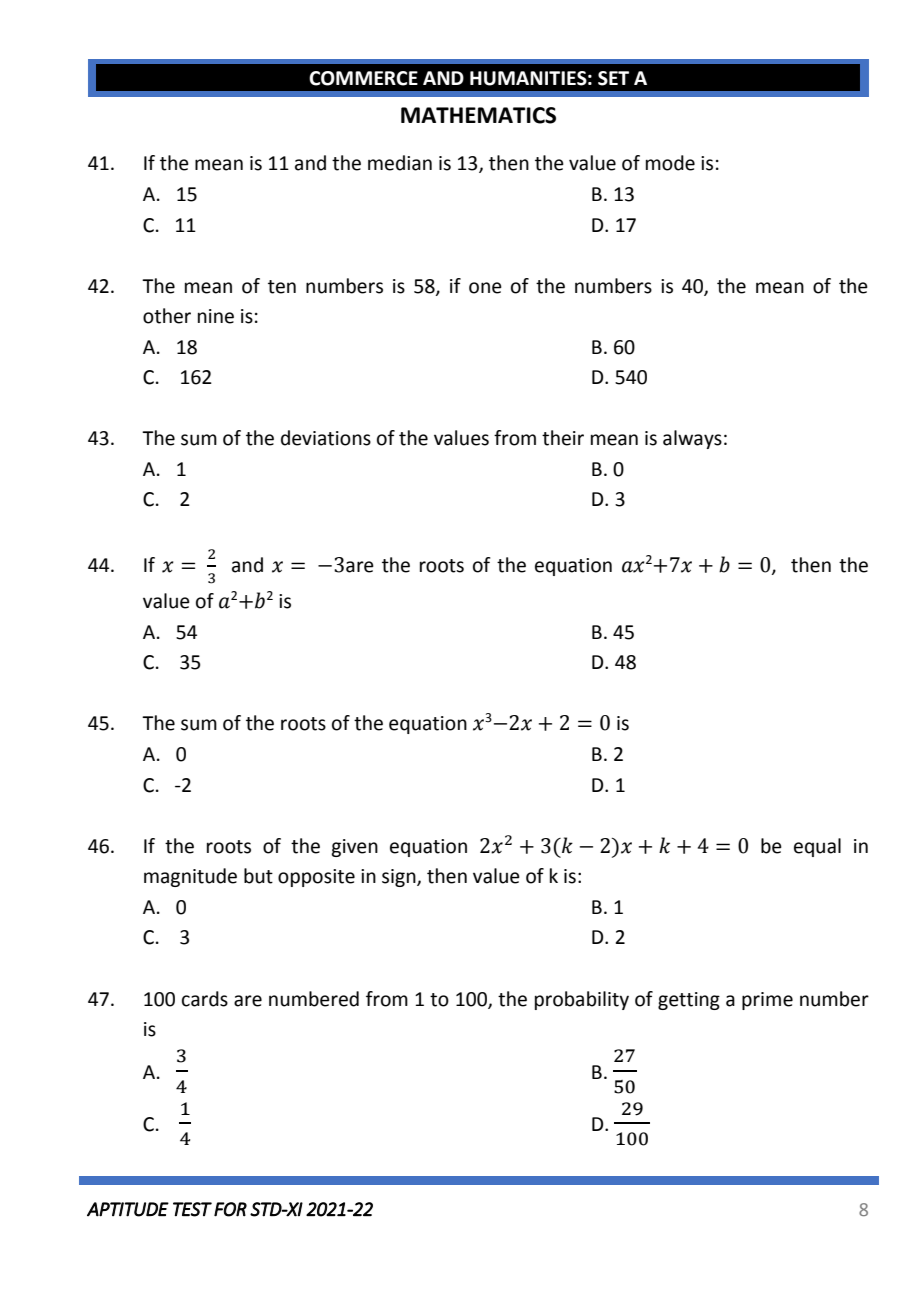 Image resolution: width=924 pixels, height=1308 pixels. Describe the element at coordinates (692, 439) in the image. I see `always` at that location.
